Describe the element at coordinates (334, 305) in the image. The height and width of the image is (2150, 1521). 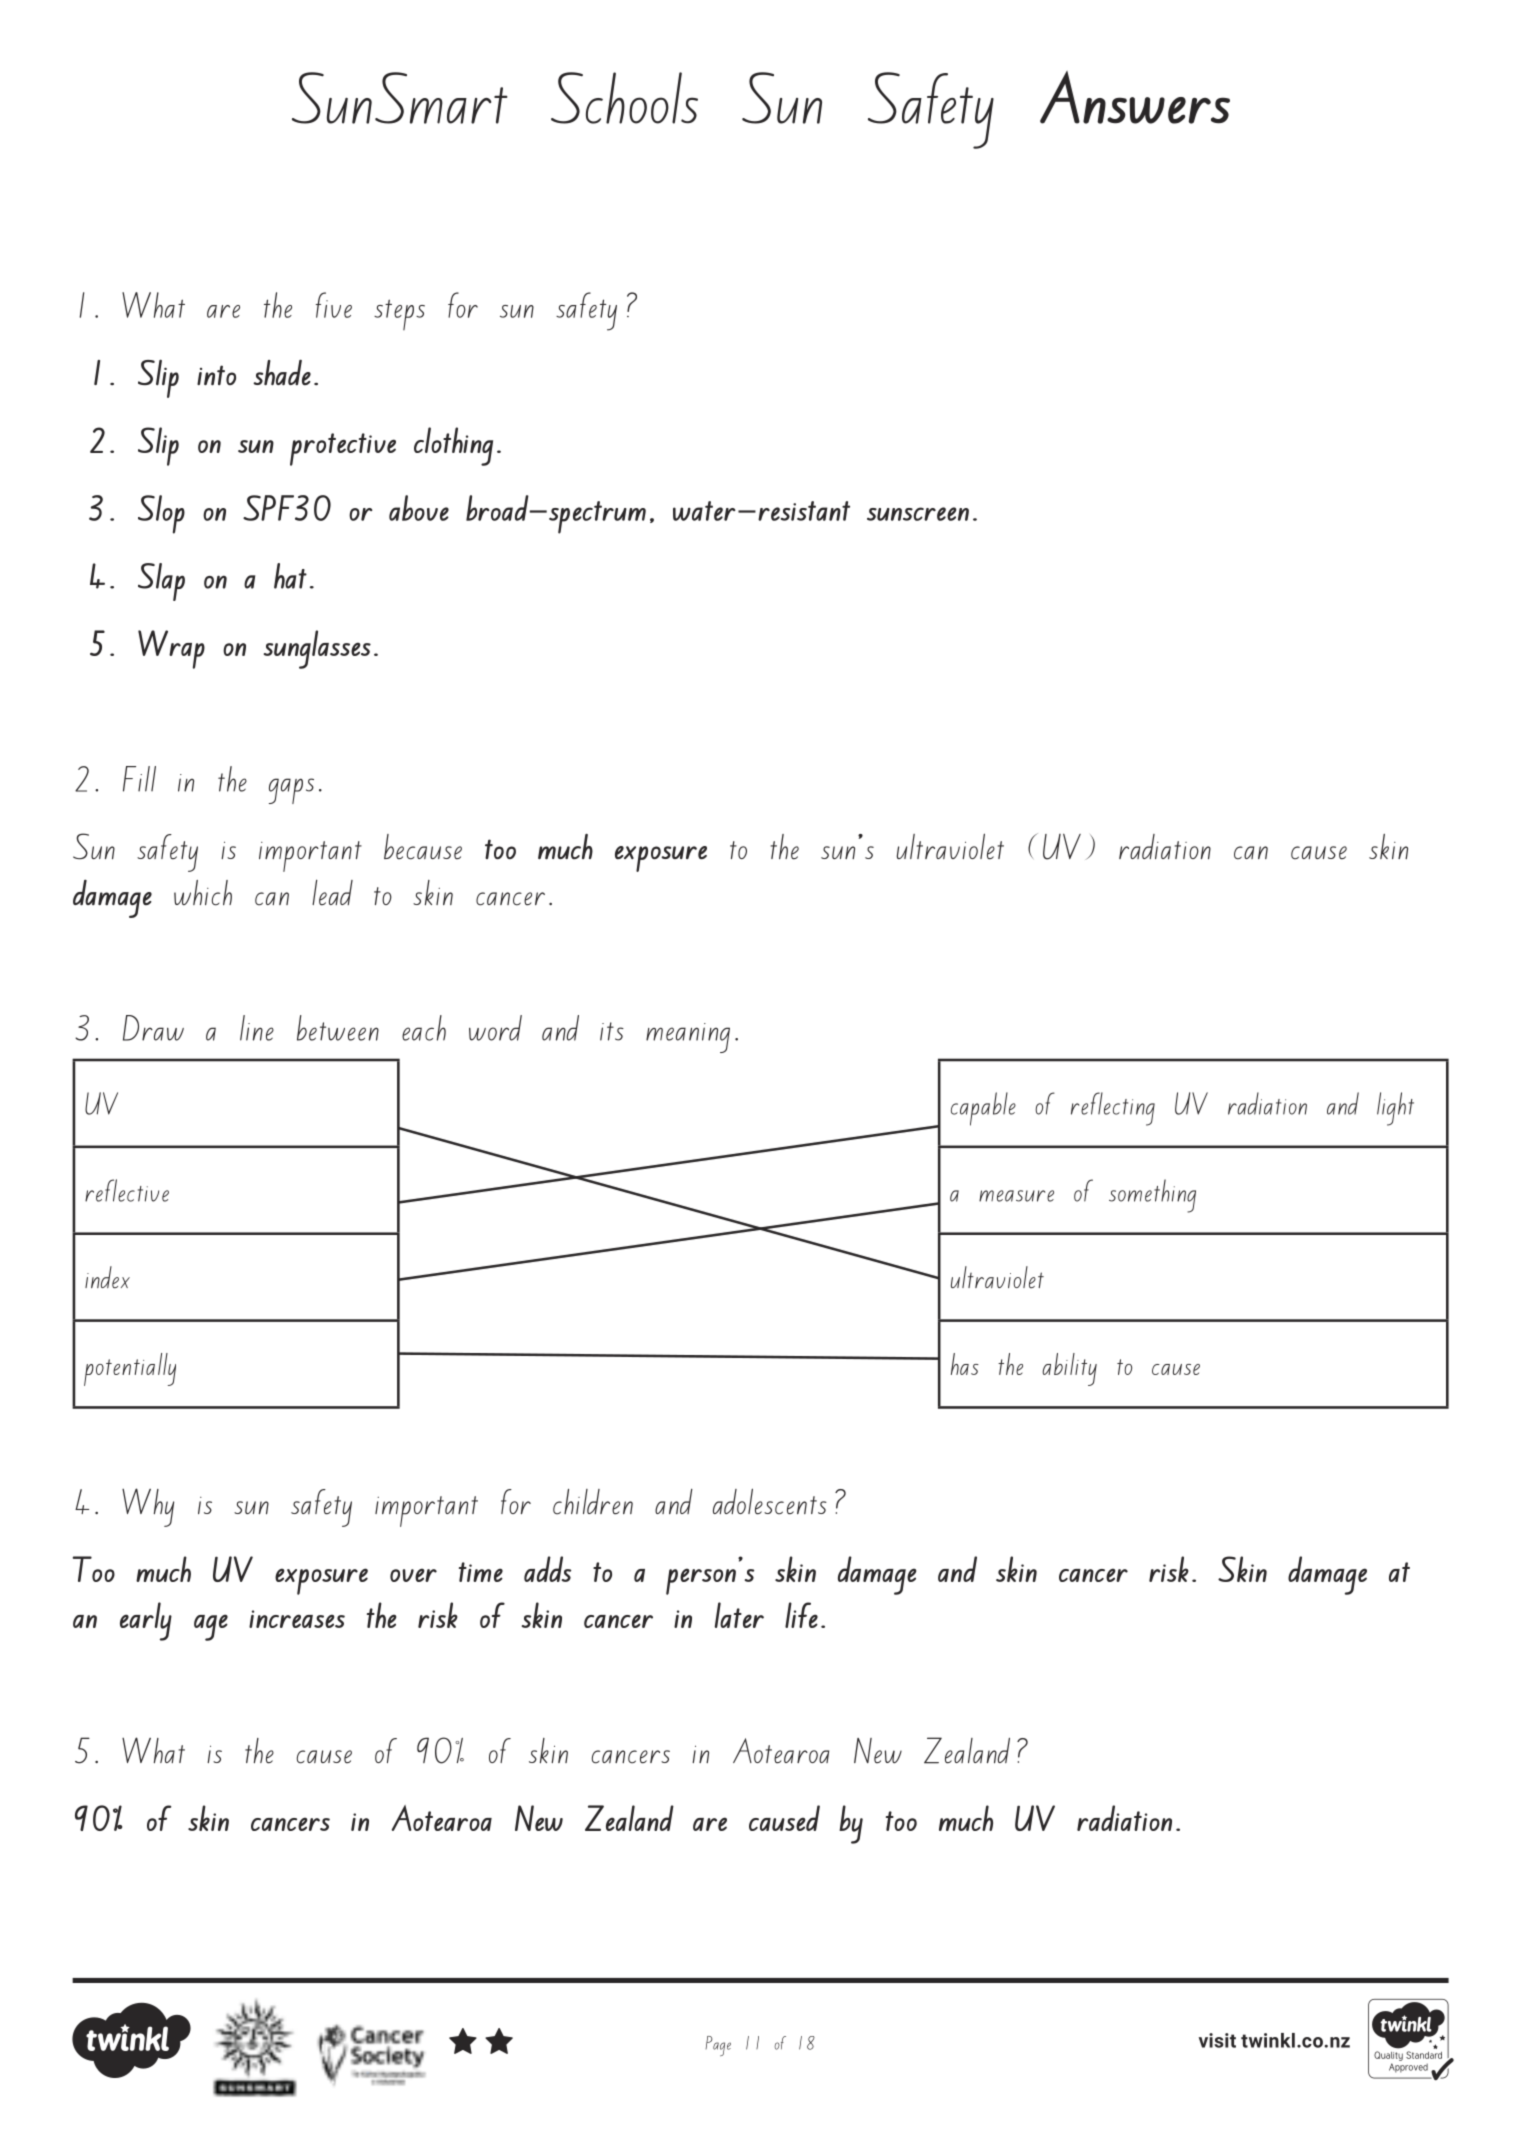
I see `five` at that location.
